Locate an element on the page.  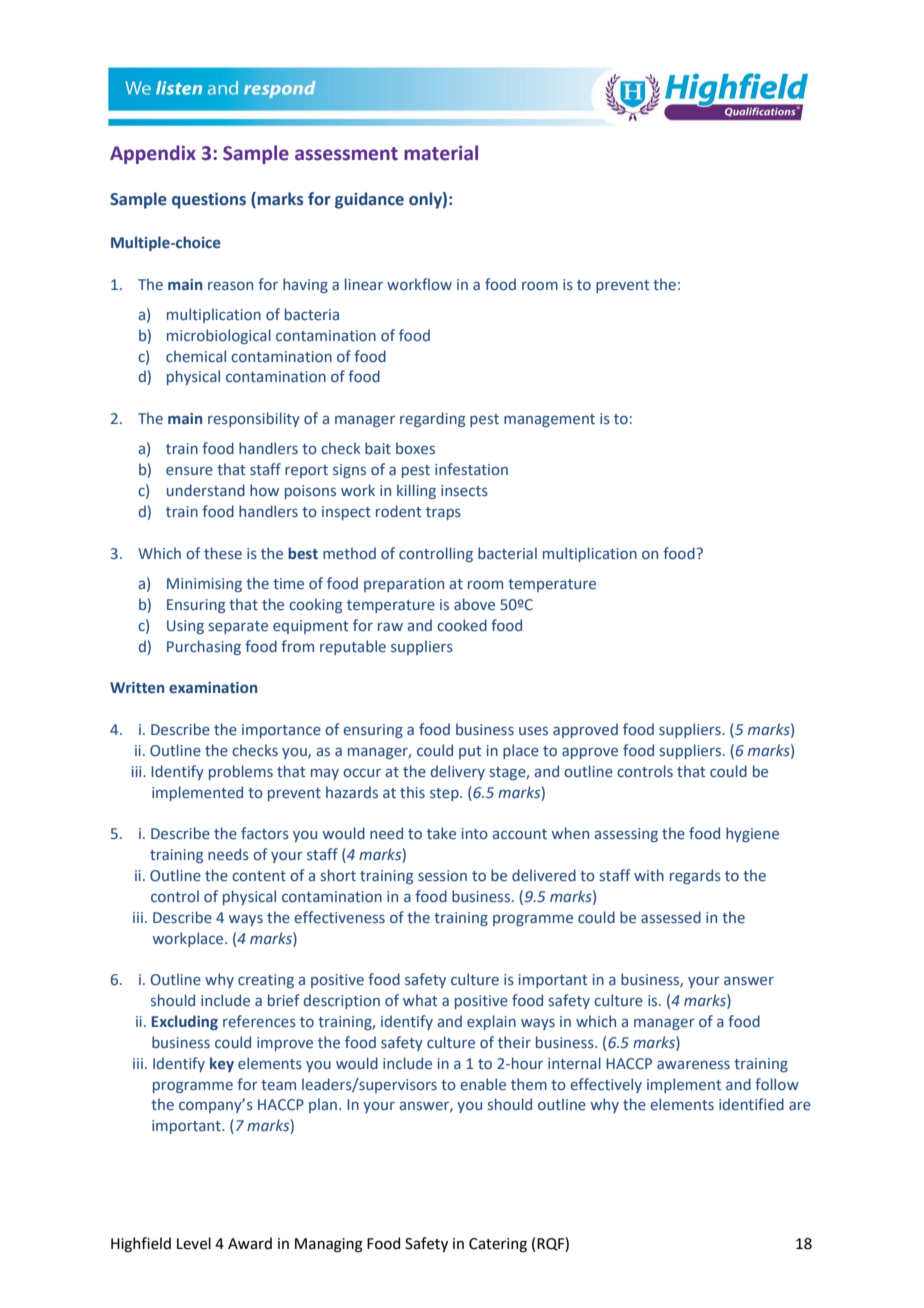
step is located at coordinates (445, 794).
